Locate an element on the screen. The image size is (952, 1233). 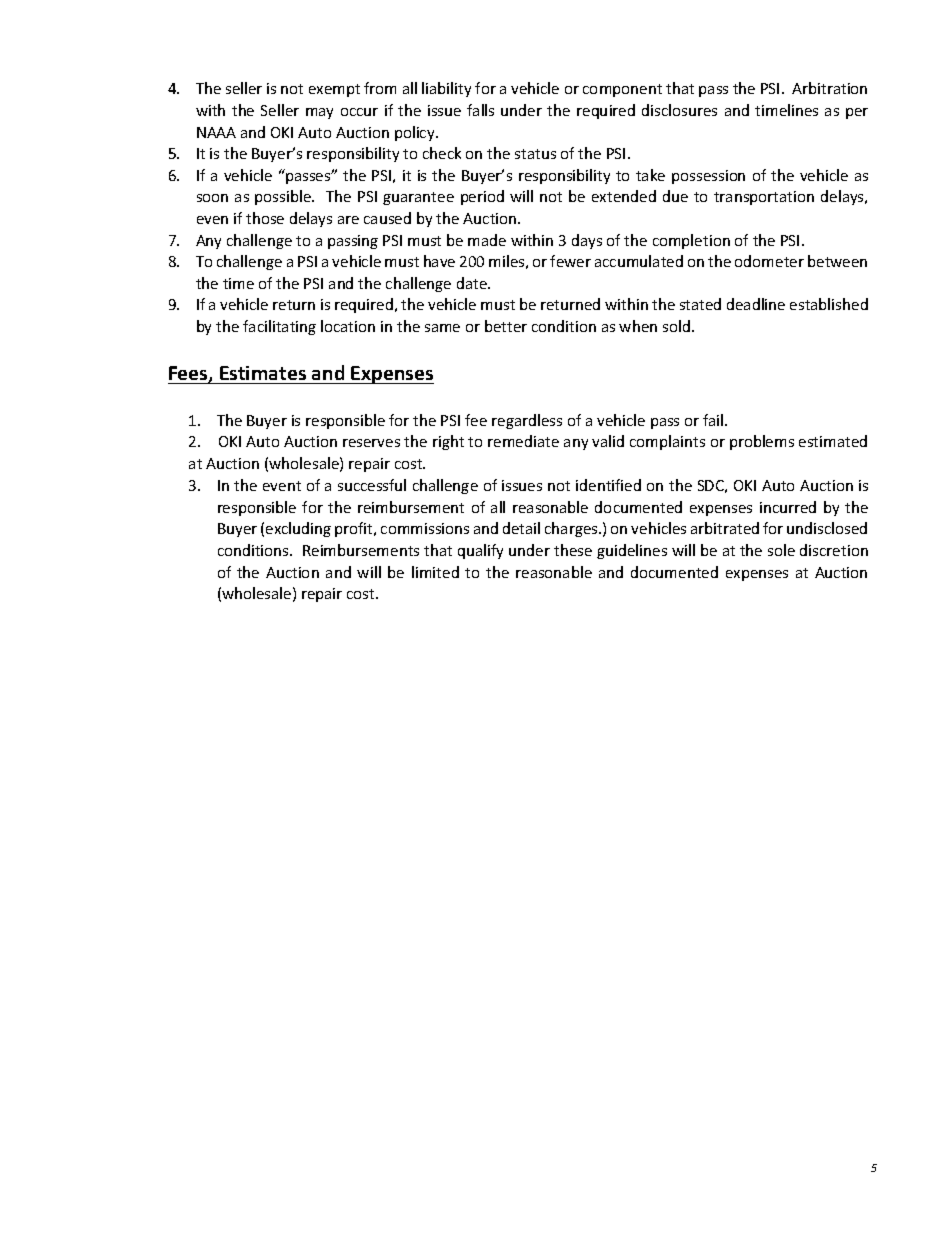
may is located at coordinates (319, 113).
